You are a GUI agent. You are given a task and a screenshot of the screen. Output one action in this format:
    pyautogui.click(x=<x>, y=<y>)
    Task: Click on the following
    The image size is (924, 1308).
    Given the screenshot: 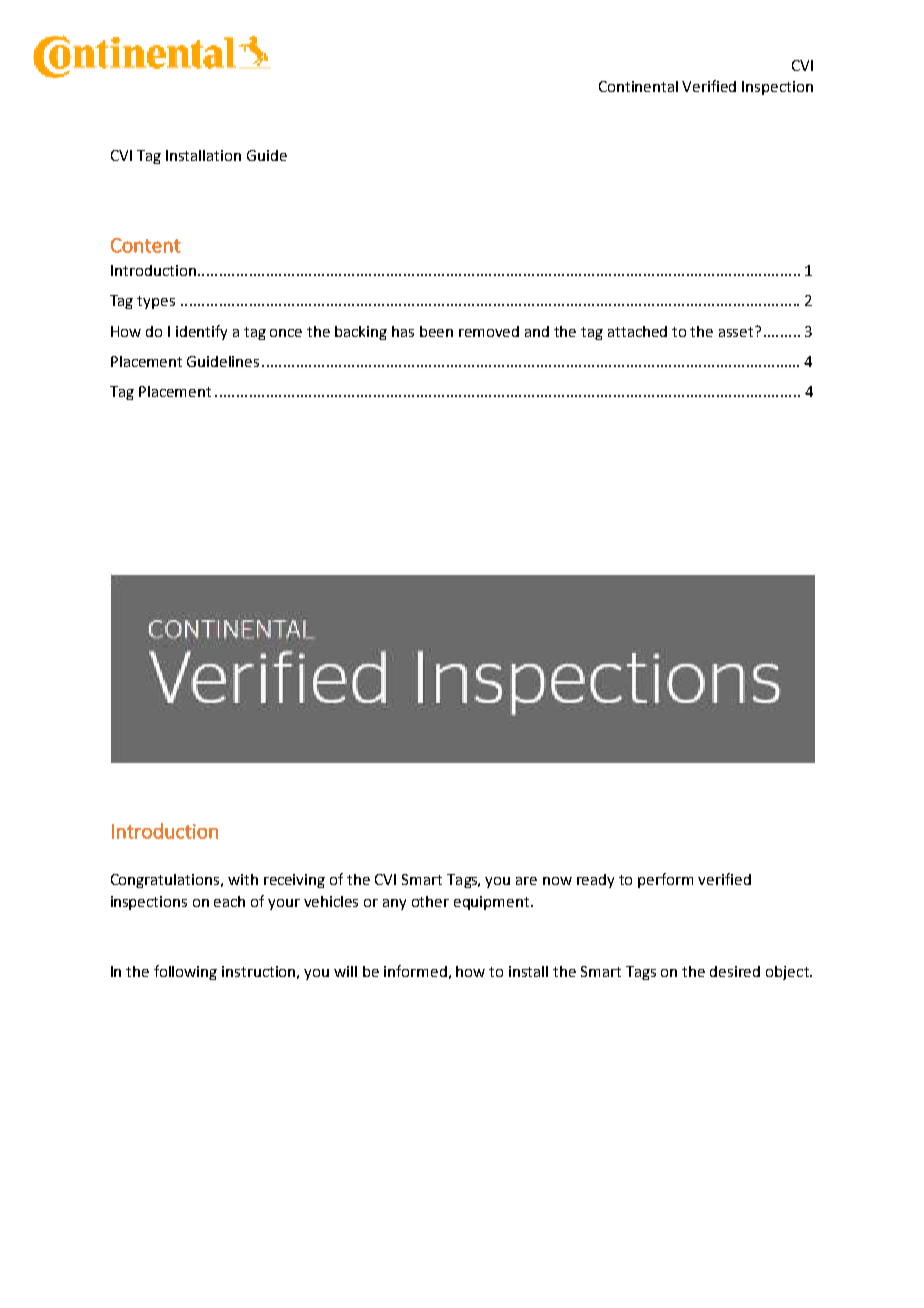 What is the action you would take?
    pyautogui.click(x=185, y=972)
